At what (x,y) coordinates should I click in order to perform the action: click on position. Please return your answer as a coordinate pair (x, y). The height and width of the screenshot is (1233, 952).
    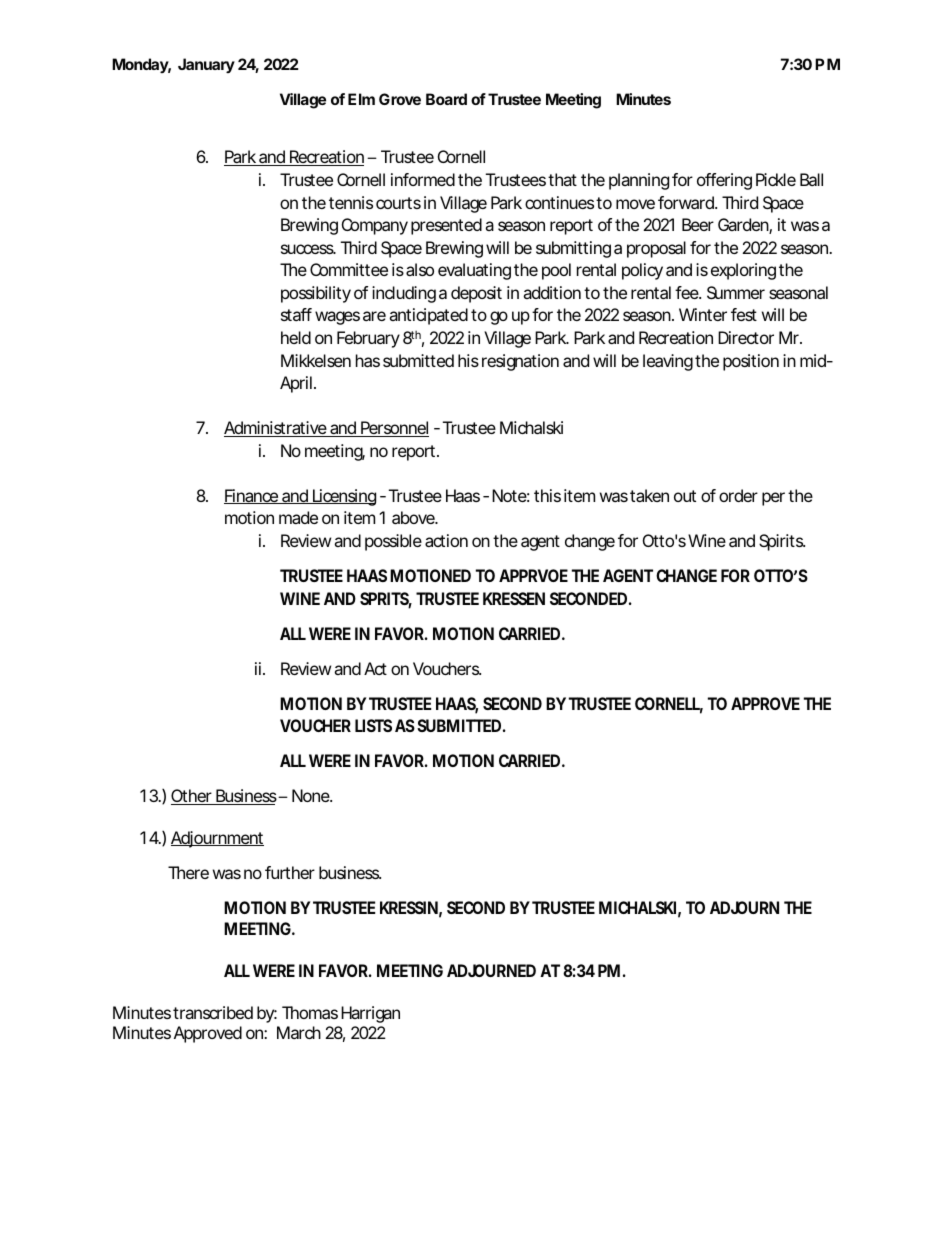
    Looking at the image, I should click on (751, 362).
